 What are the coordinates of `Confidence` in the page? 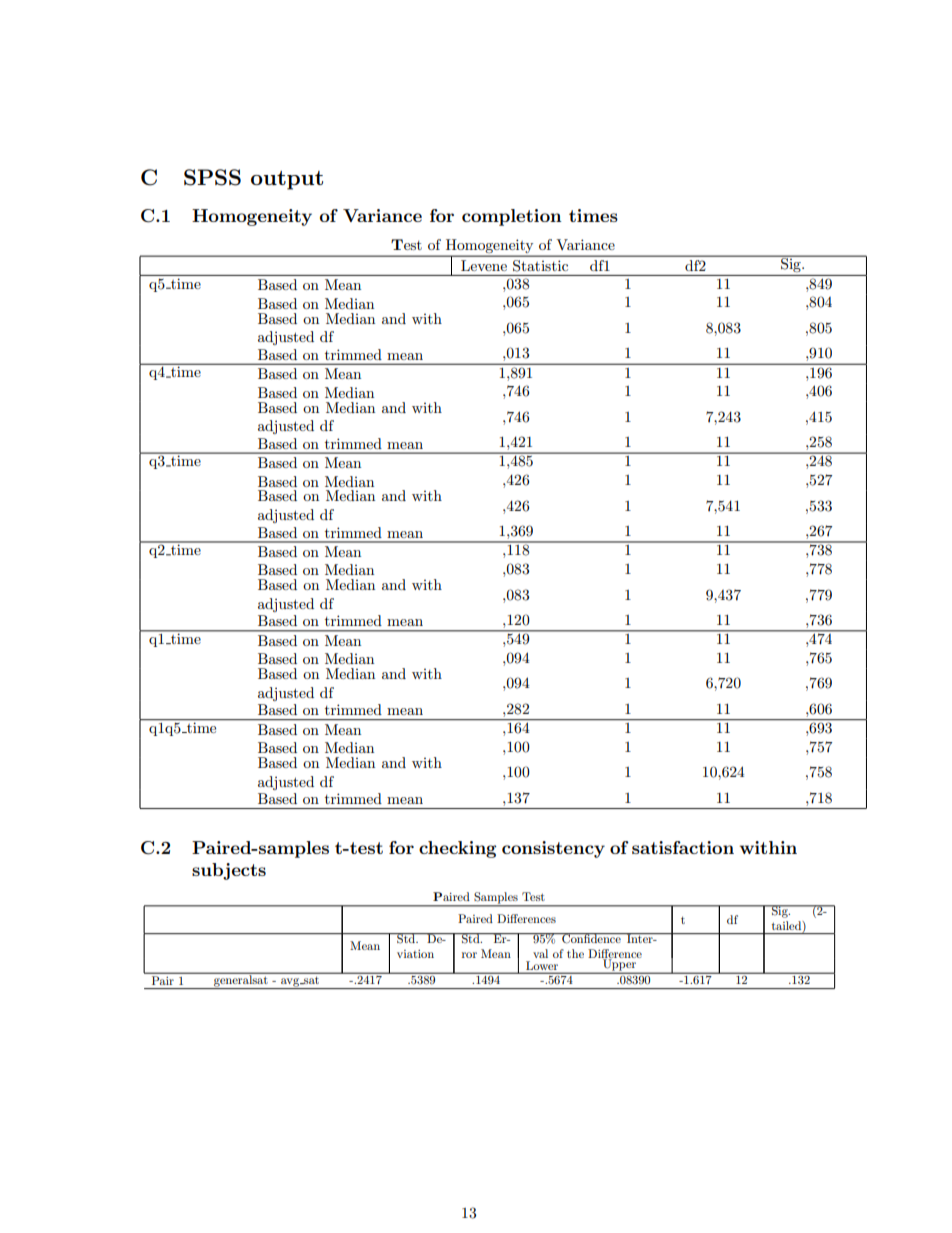 It's located at (591, 938).
